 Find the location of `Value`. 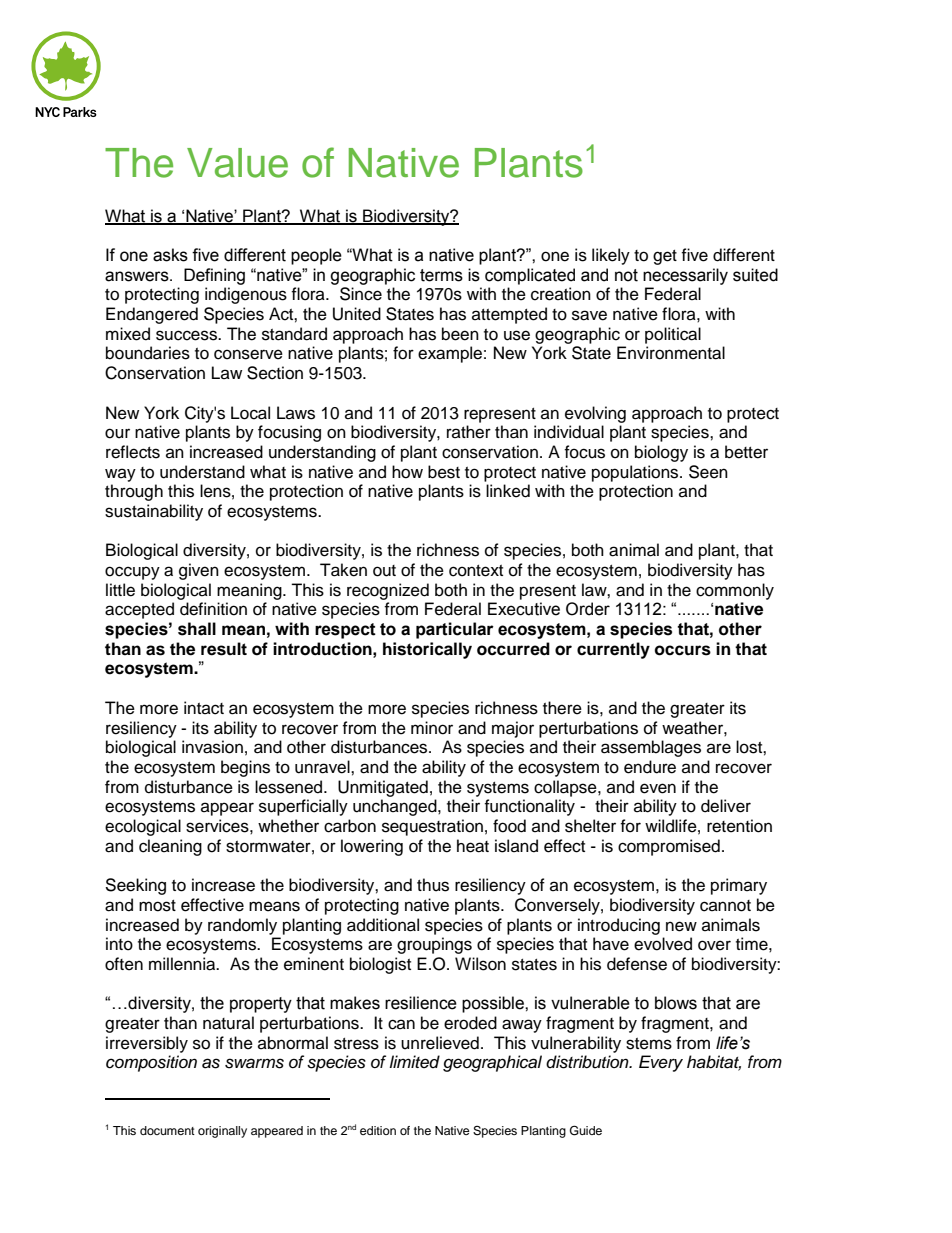

Value is located at coordinates (237, 163).
